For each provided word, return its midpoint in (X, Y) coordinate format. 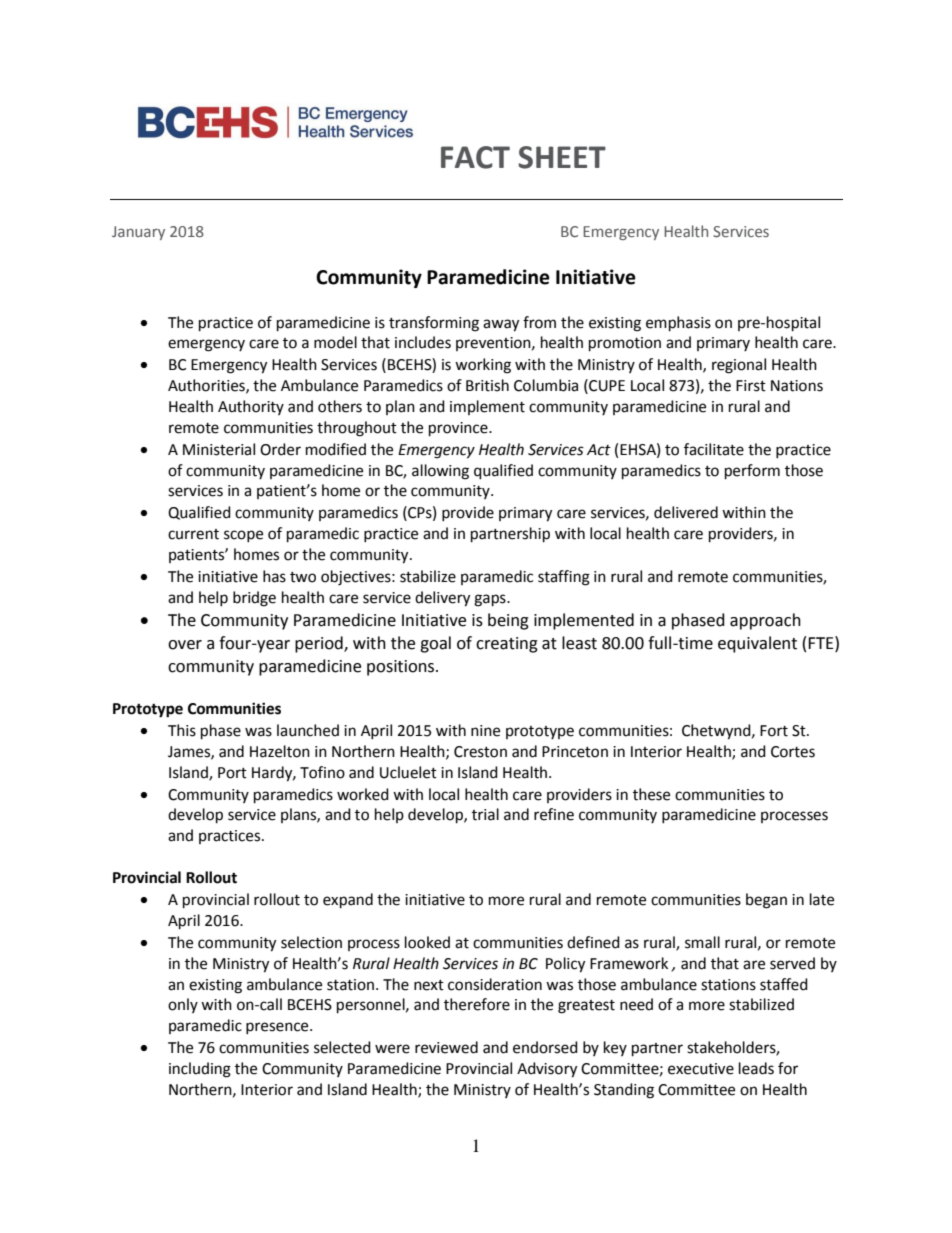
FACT (475, 157)
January (138, 233)
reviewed (446, 1047)
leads (756, 1068)
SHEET (562, 157)
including (200, 1070)
